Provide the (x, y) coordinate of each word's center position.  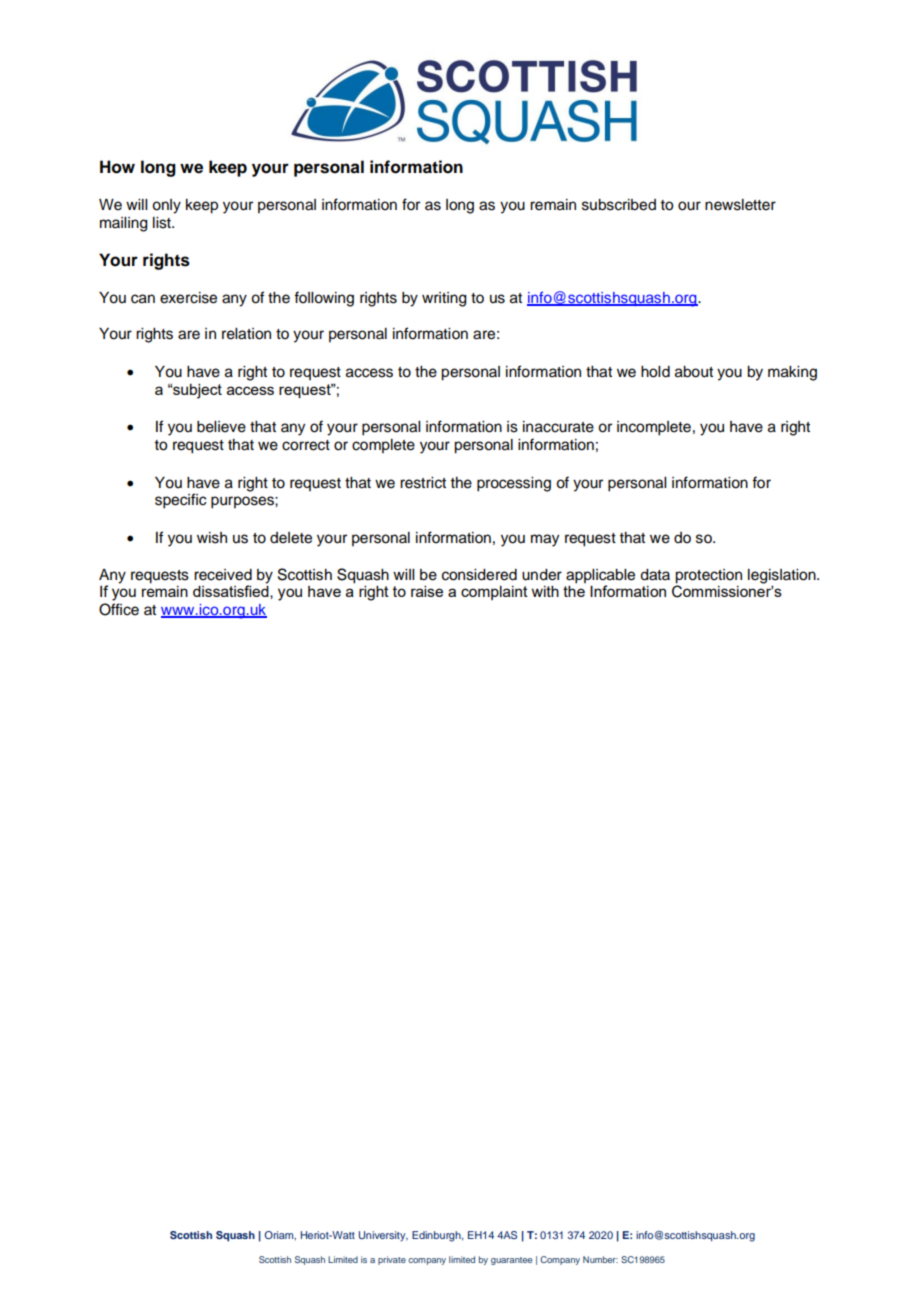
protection (708, 576)
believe (221, 427)
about (694, 372)
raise (427, 591)
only (166, 206)
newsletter (740, 205)
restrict (423, 483)
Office (119, 609)
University (383, 1236)
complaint (494, 593)
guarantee (511, 1261)
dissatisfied (232, 592)
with (545, 591)
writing (444, 299)
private (392, 1260)
